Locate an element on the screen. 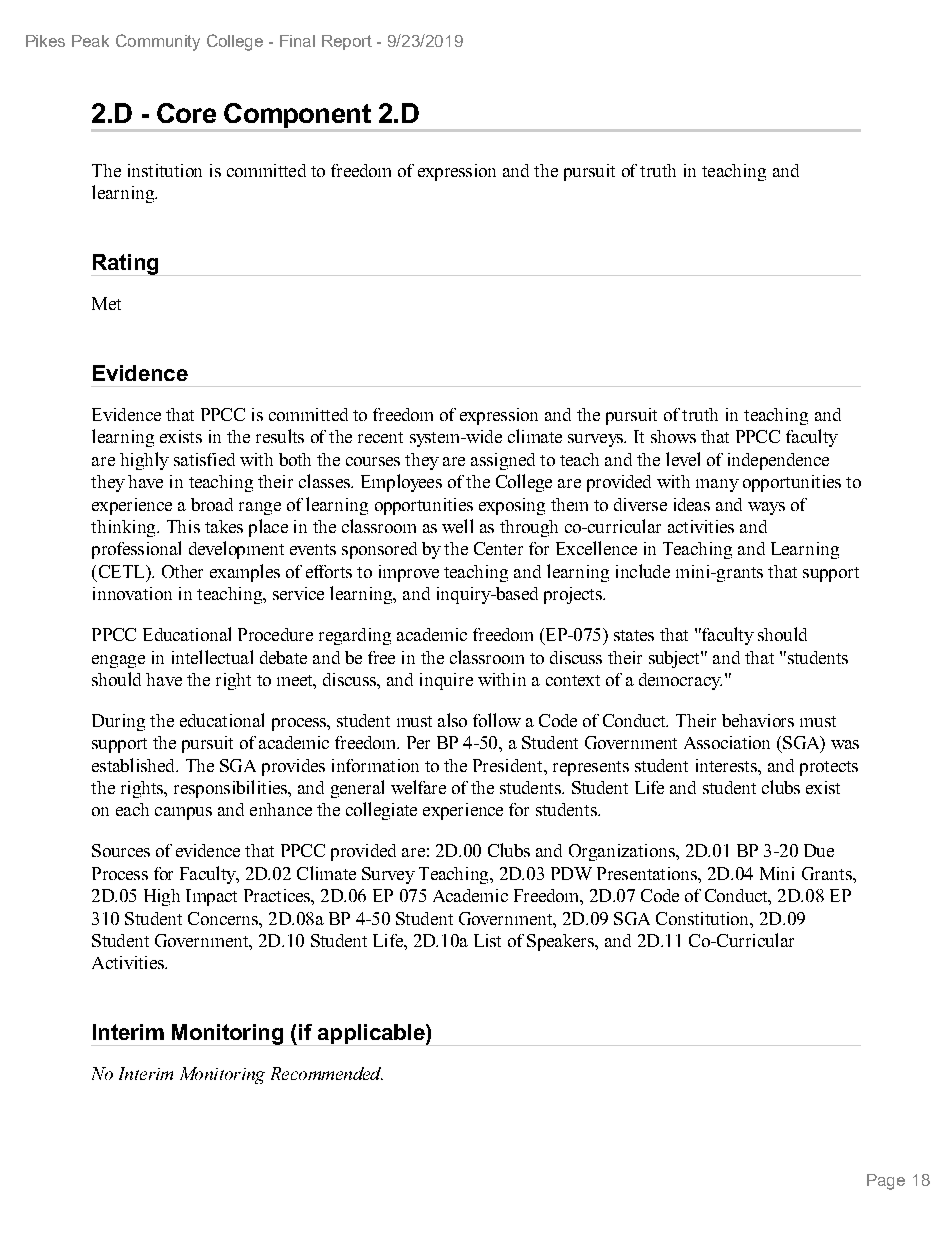 The height and width of the screenshot is (1233, 952). Community is located at coordinates (158, 42).
